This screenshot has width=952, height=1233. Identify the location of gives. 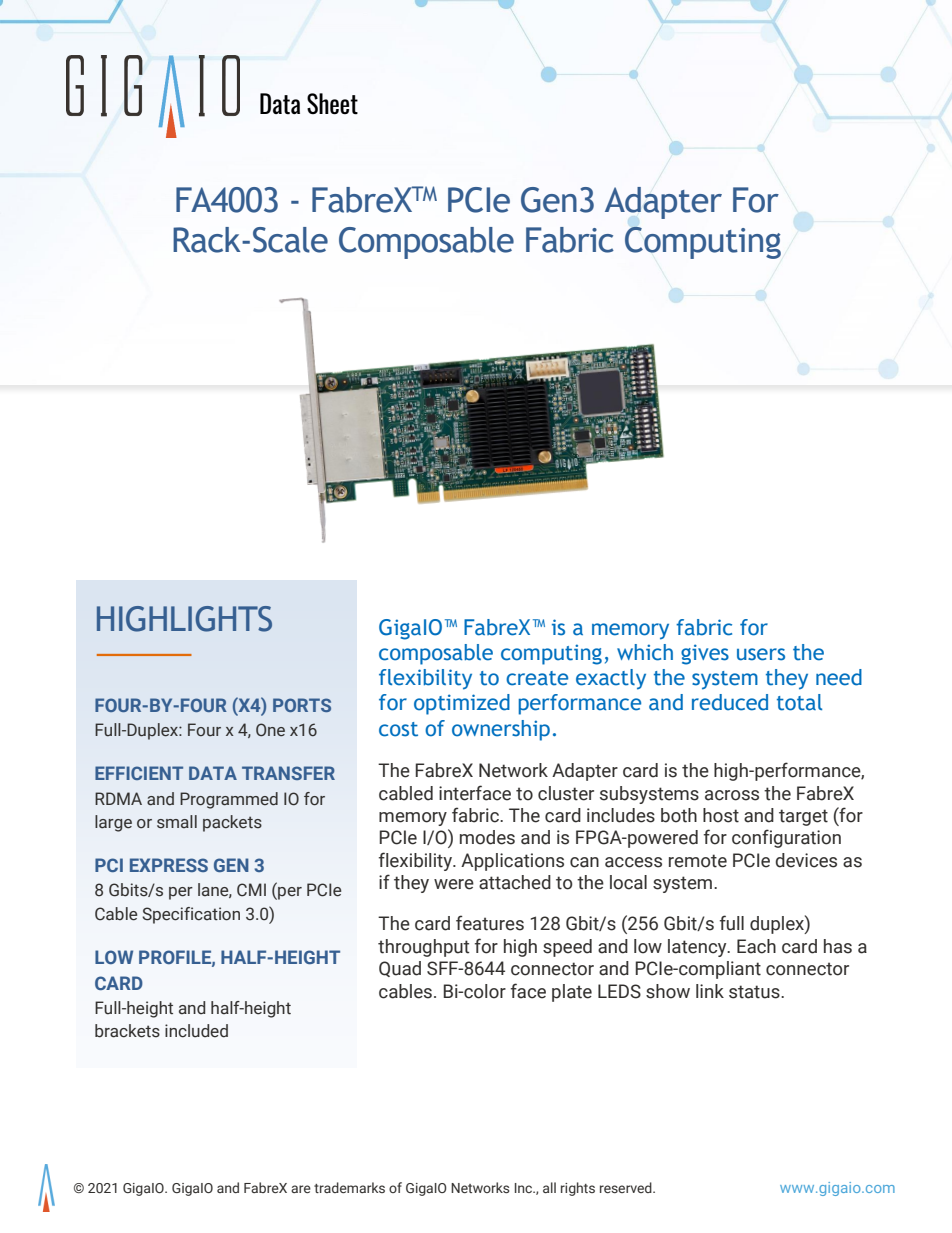
(705, 654).
